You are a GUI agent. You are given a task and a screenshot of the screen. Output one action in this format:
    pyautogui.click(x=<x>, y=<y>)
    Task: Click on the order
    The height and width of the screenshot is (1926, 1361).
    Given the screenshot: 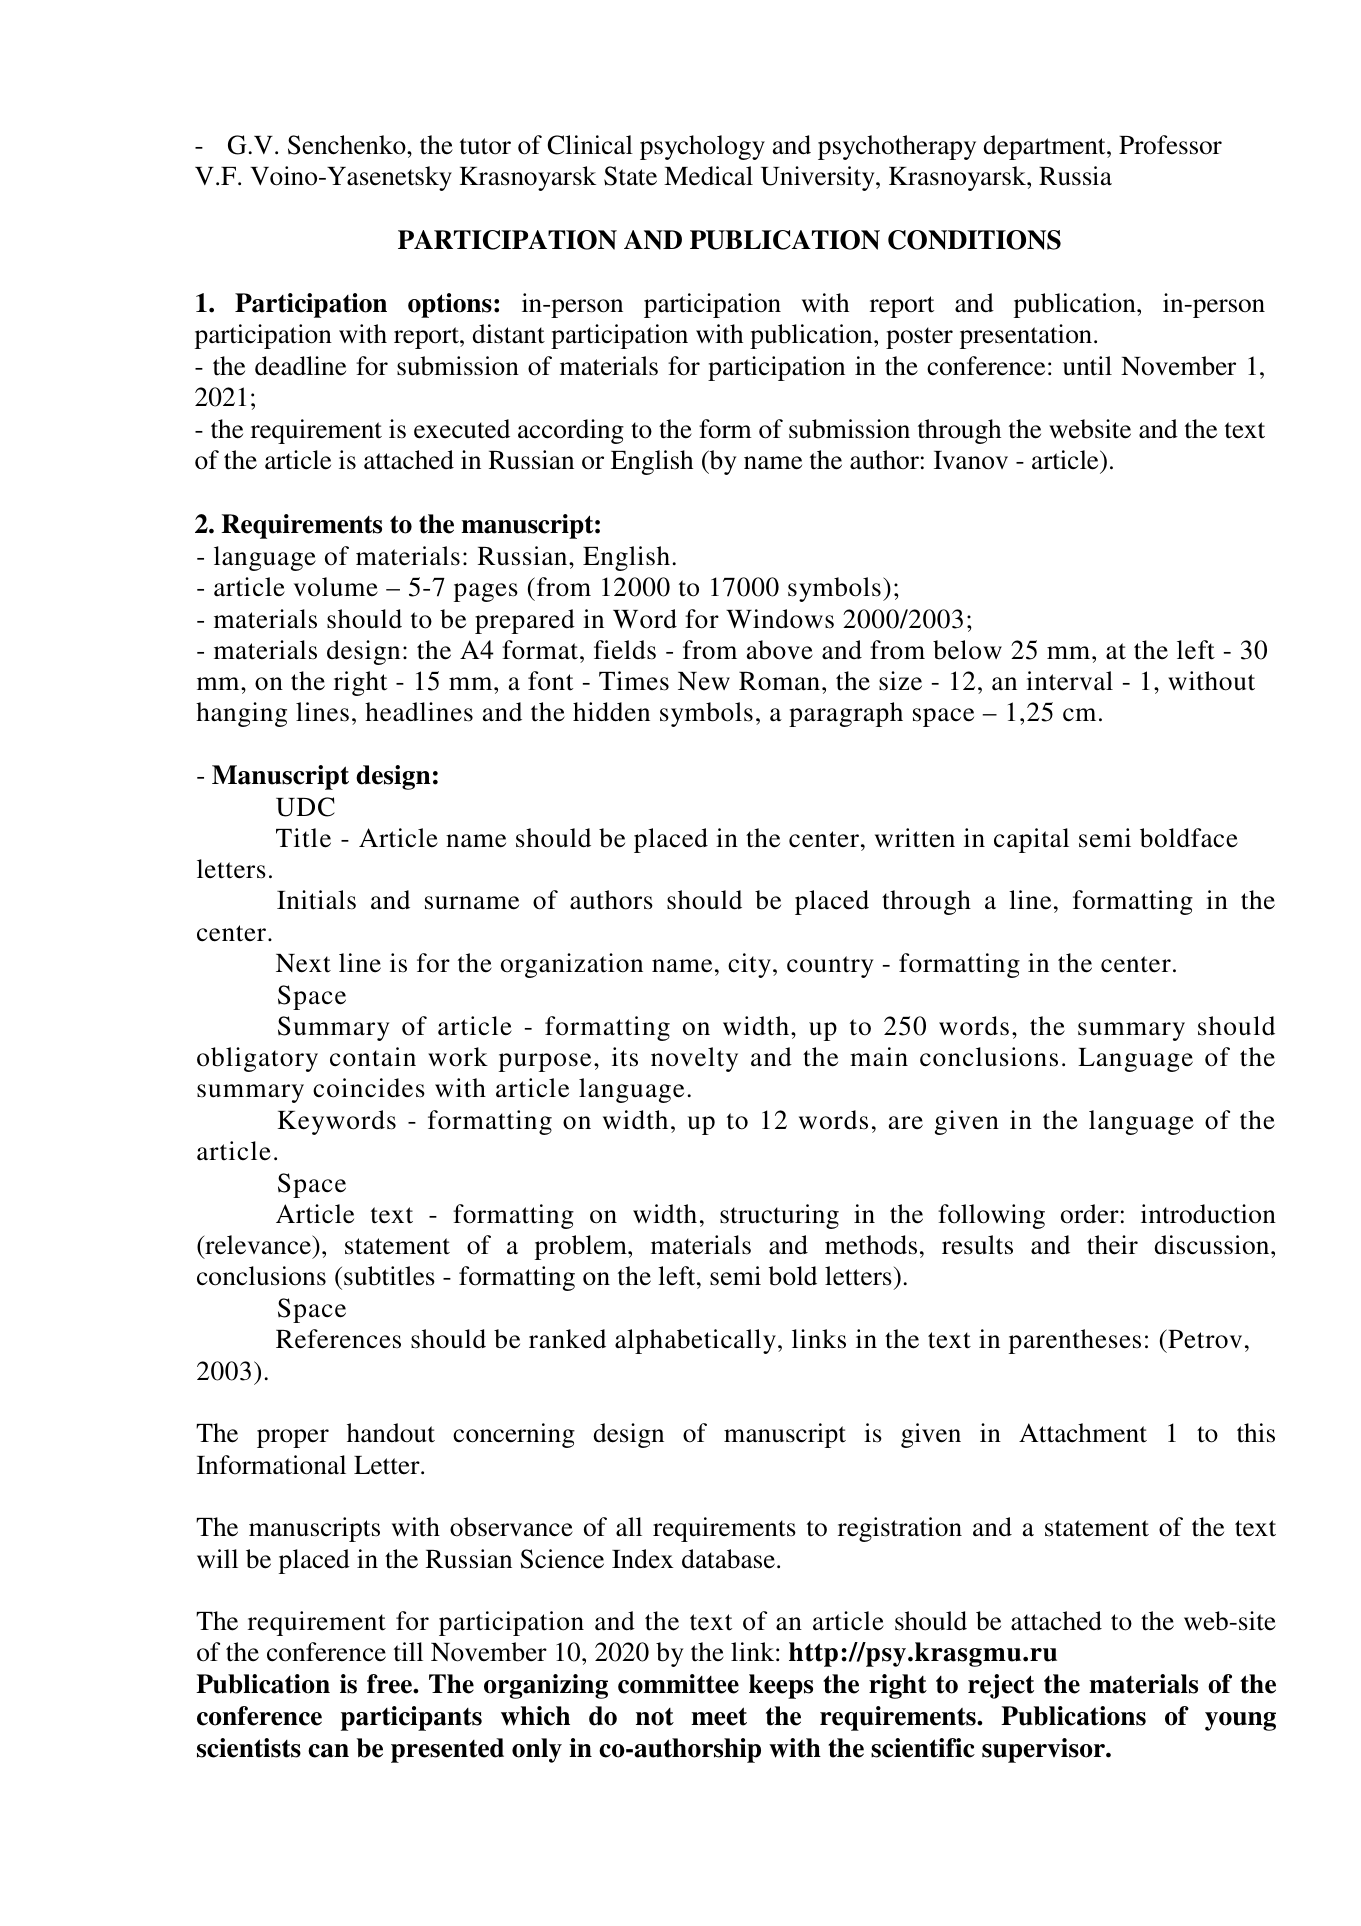 What is the action you would take?
    pyautogui.click(x=1090, y=1214)
